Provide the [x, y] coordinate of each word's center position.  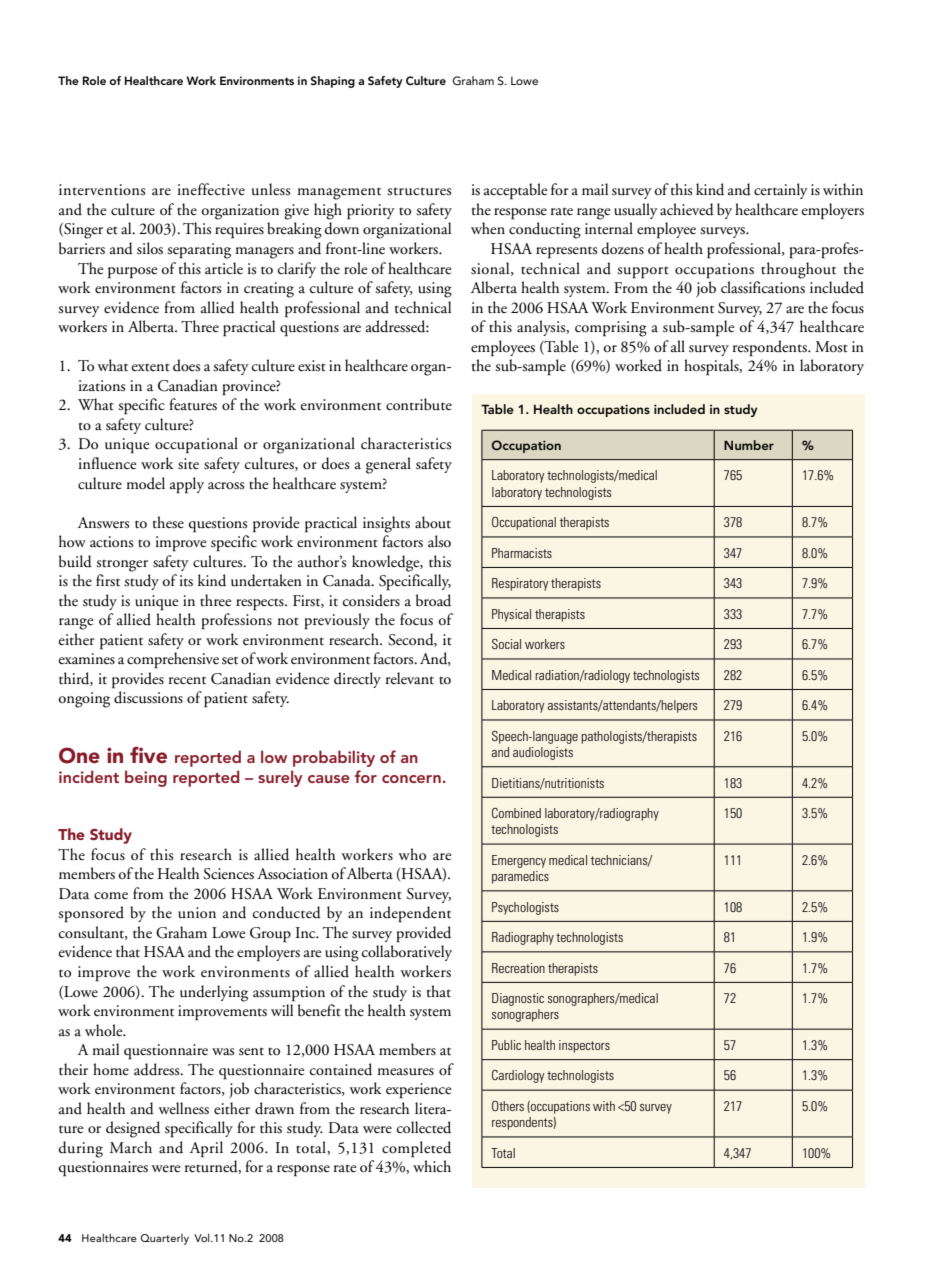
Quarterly [164, 1239]
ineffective [211, 189]
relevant [410, 678]
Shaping [333, 82]
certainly [781, 191]
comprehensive [173, 660]
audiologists [543, 753]
